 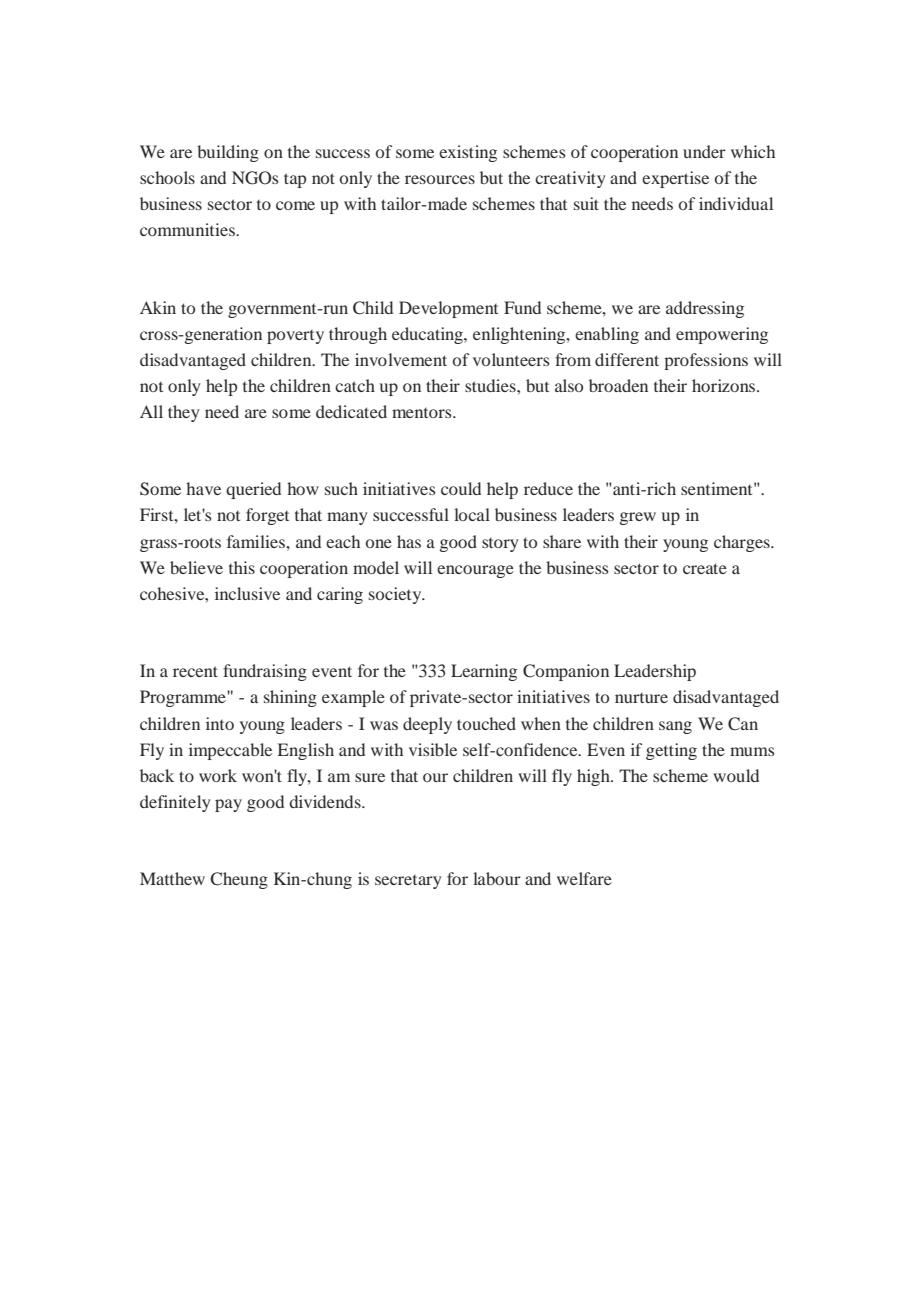 What do you see at coordinates (228, 153) in the page?
I see `building` at bounding box center [228, 153].
